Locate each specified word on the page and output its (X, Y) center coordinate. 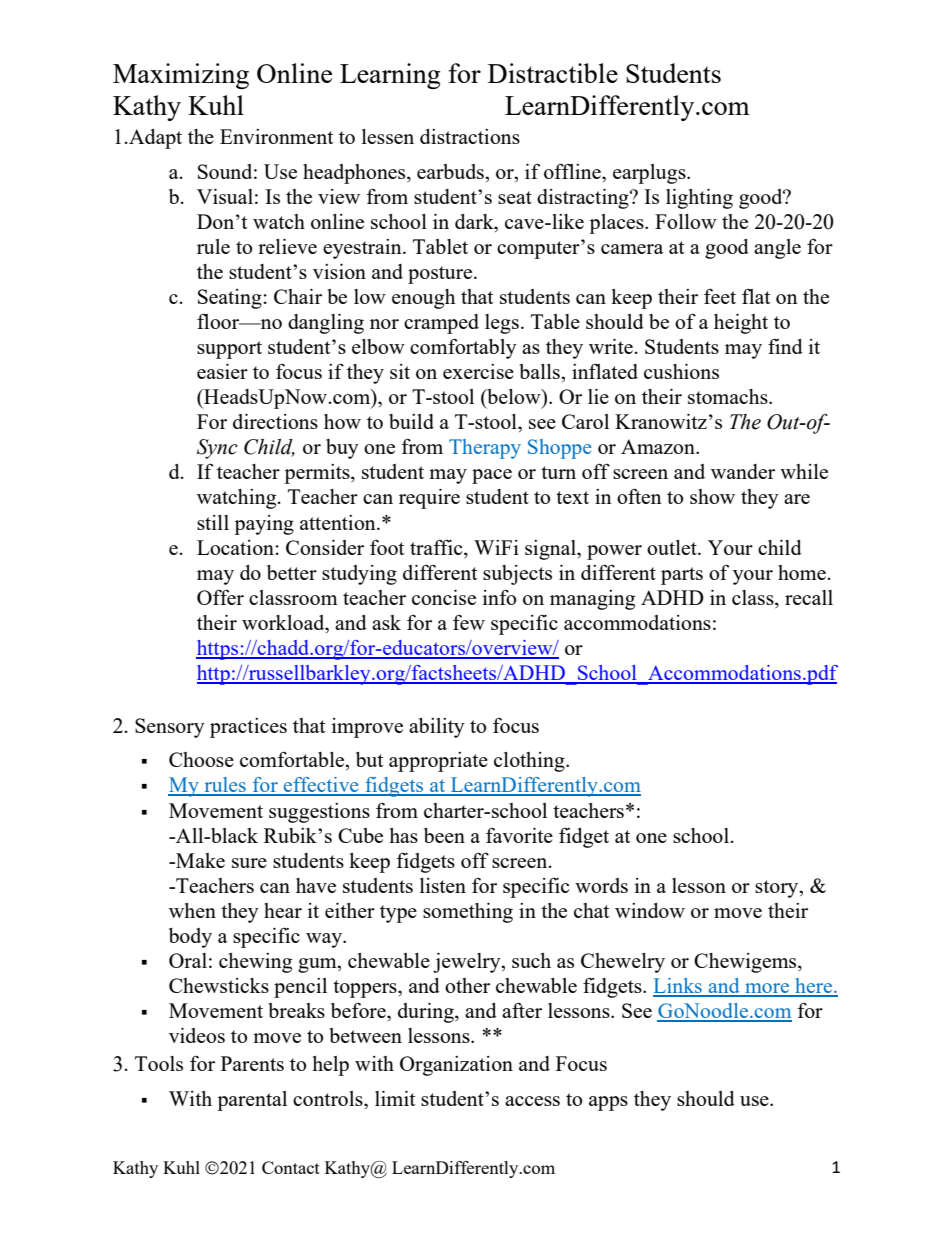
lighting (699, 199)
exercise (478, 371)
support (229, 350)
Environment (276, 136)
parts (682, 576)
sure (249, 863)
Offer (220, 597)
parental (252, 1101)
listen (443, 885)
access (532, 1101)
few (469, 622)
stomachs (729, 396)
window (650, 910)
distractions (470, 136)
